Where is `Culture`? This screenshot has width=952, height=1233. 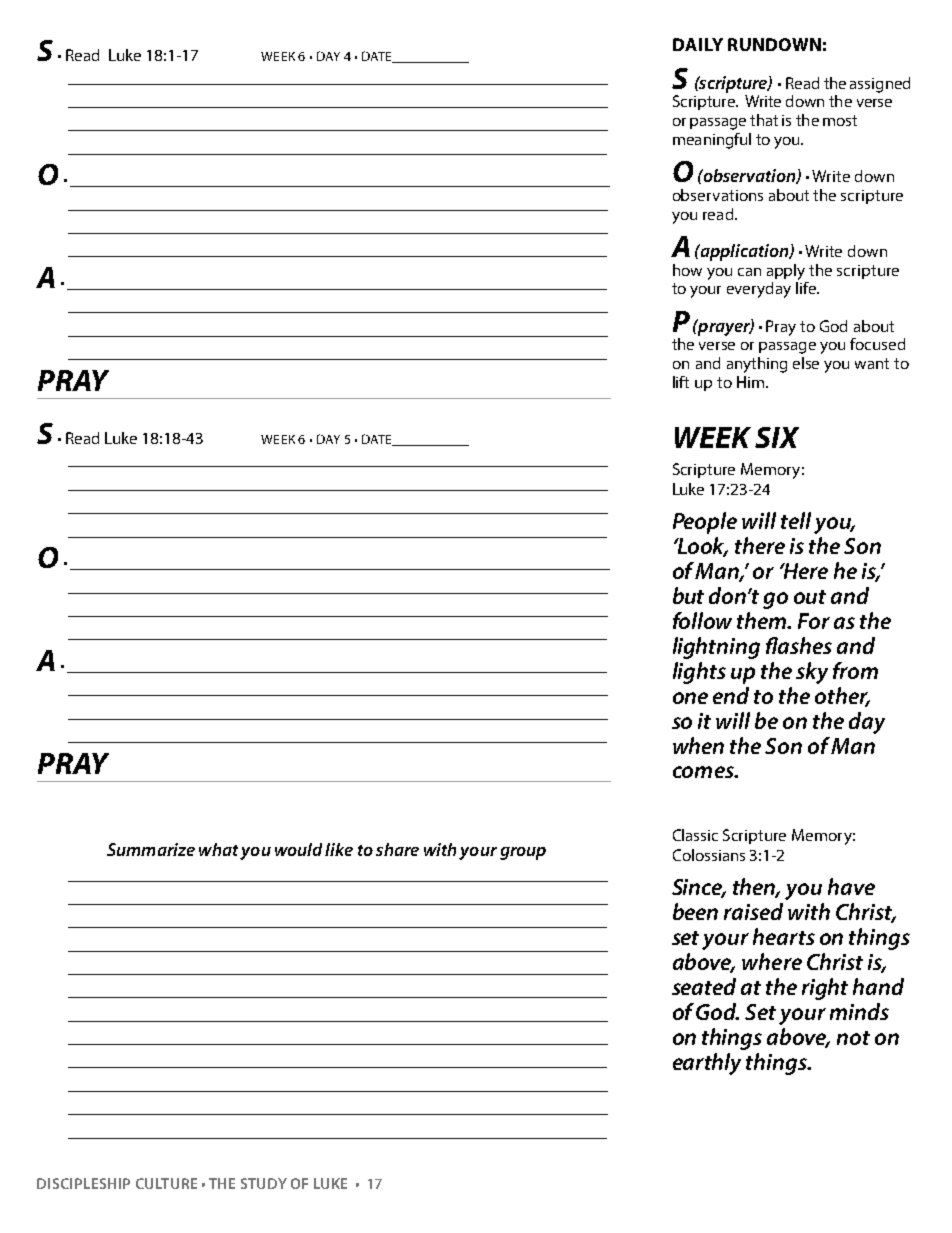
Culture is located at coordinates (166, 1183).
